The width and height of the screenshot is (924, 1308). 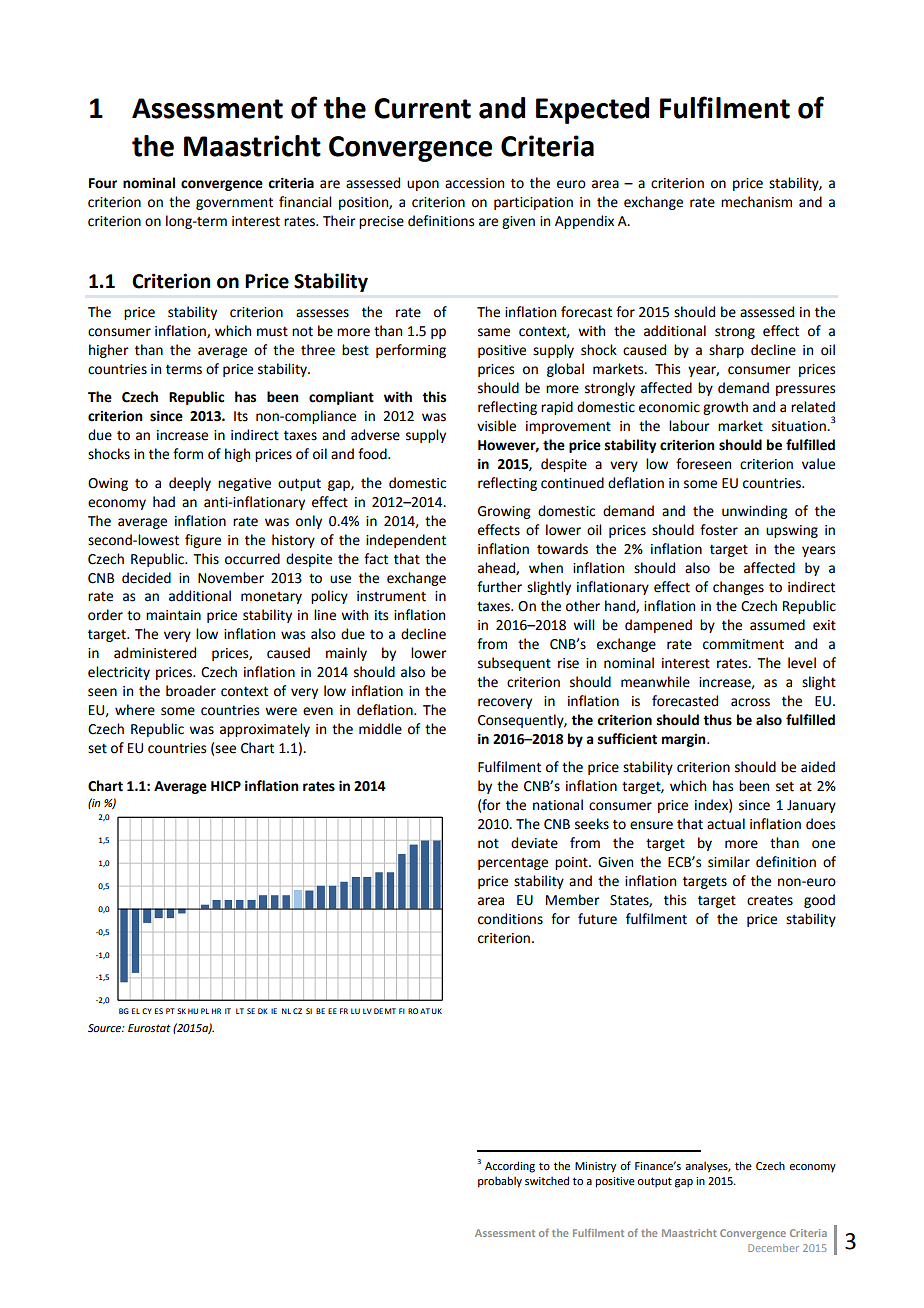 What do you see at coordinates (750, 702) in the screenshot?
I see `across` at bounding box center [750, 702].
